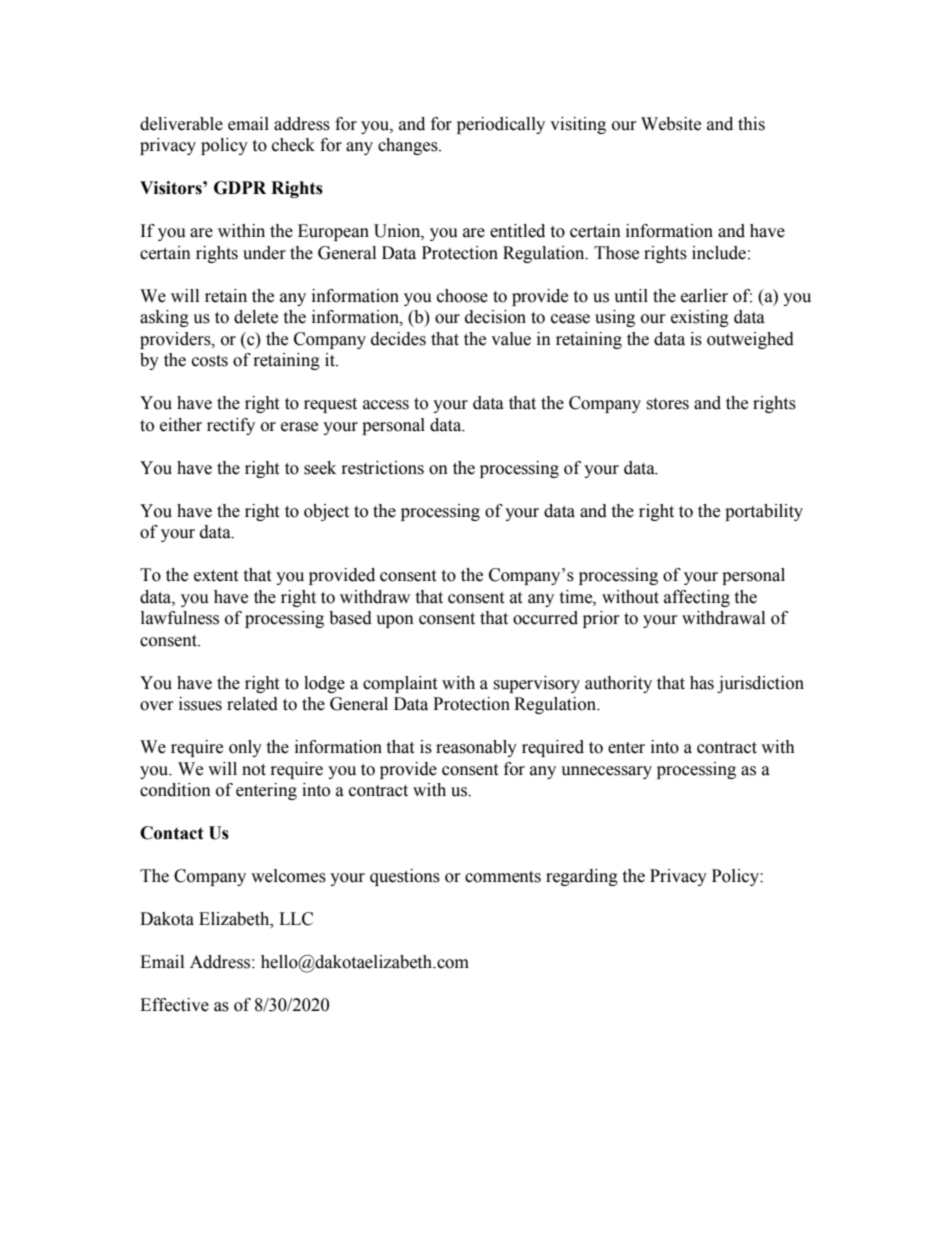 The height and width of the screenshot is (1233, 952). Describe the element at coordinates (409, 146) in the screenshot. I see `changes` at that location.
